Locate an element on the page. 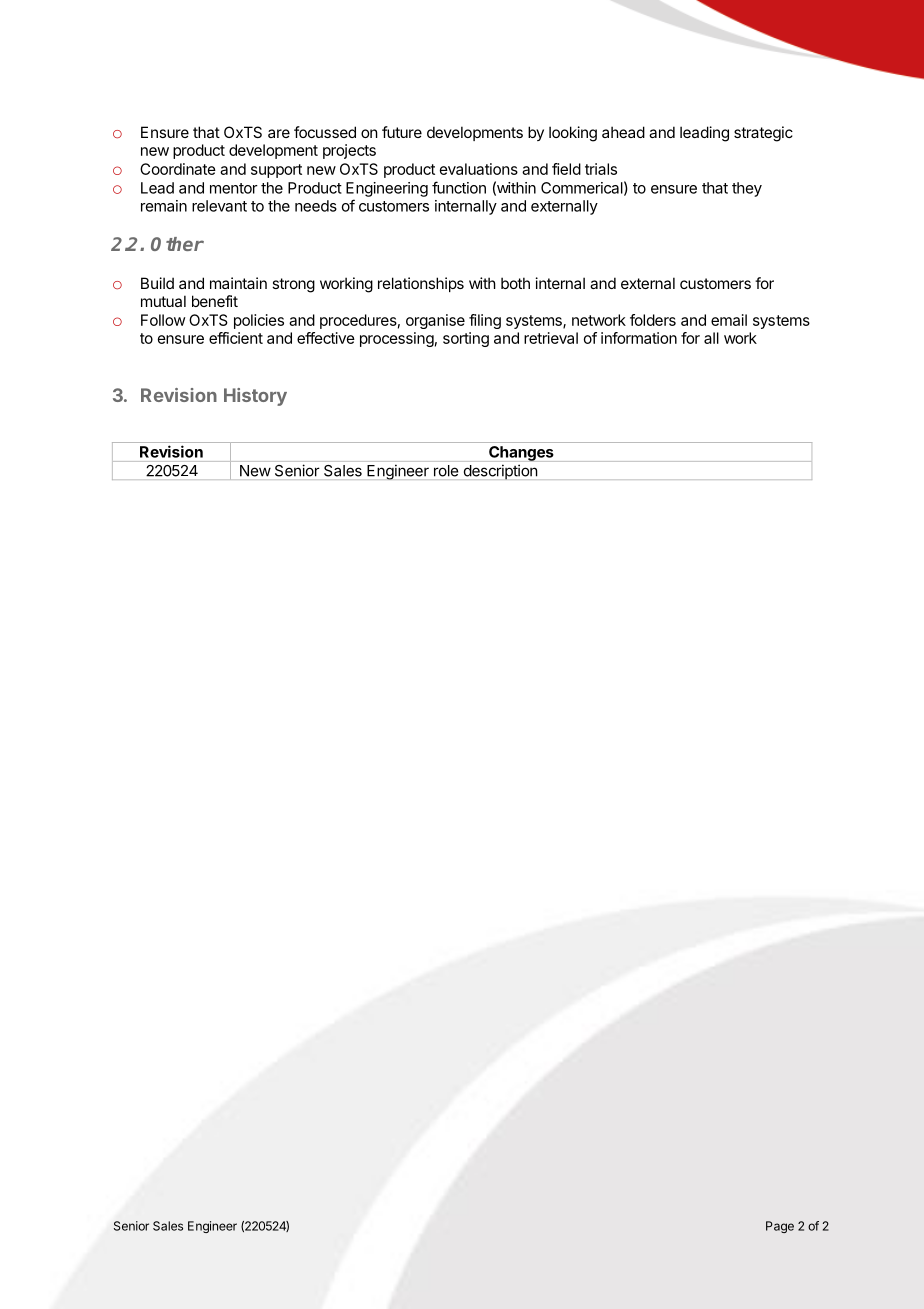  information is located at coordinates (639, 338).
